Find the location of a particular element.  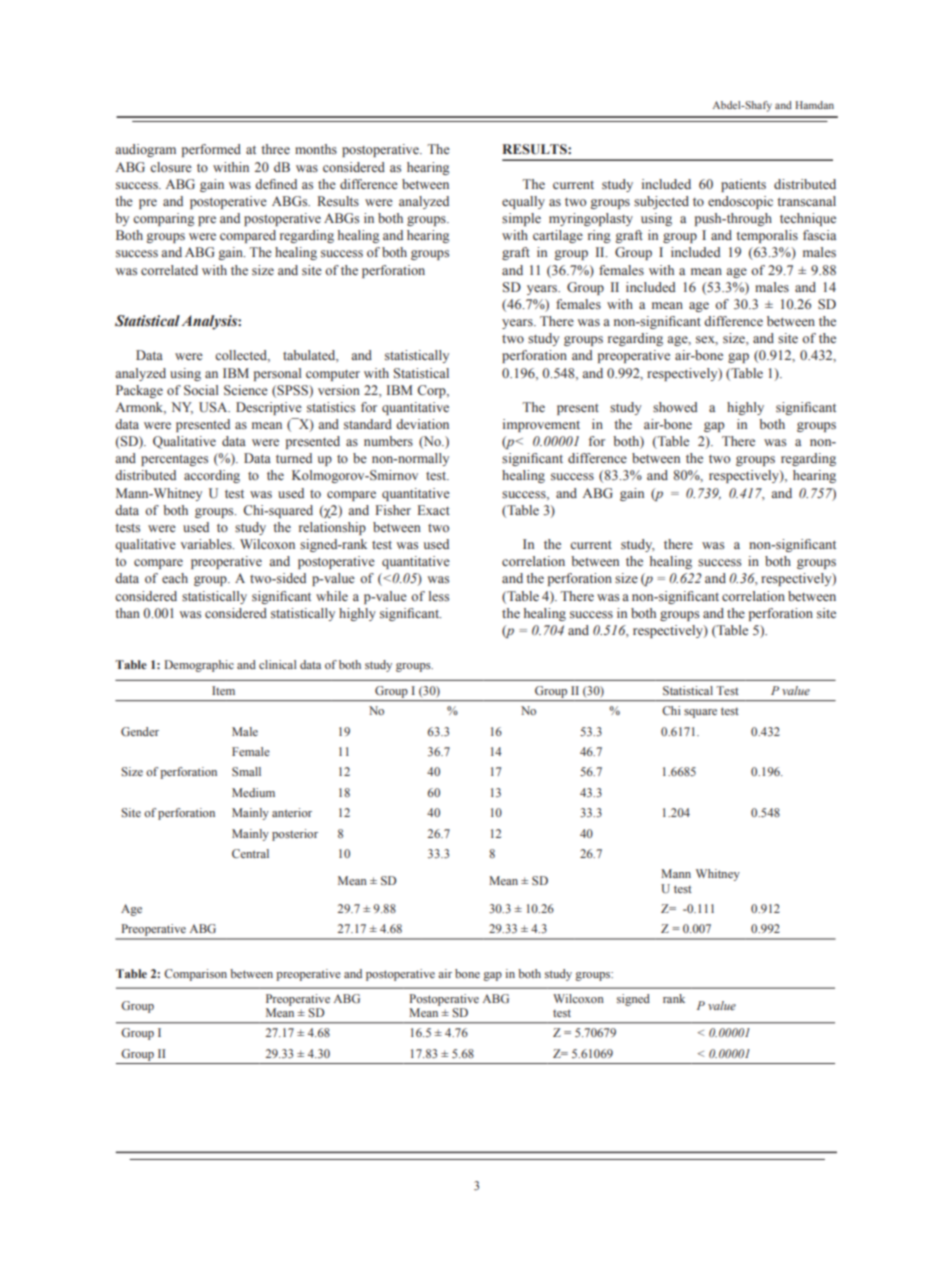

showed is located at coordinates (675, 407).
